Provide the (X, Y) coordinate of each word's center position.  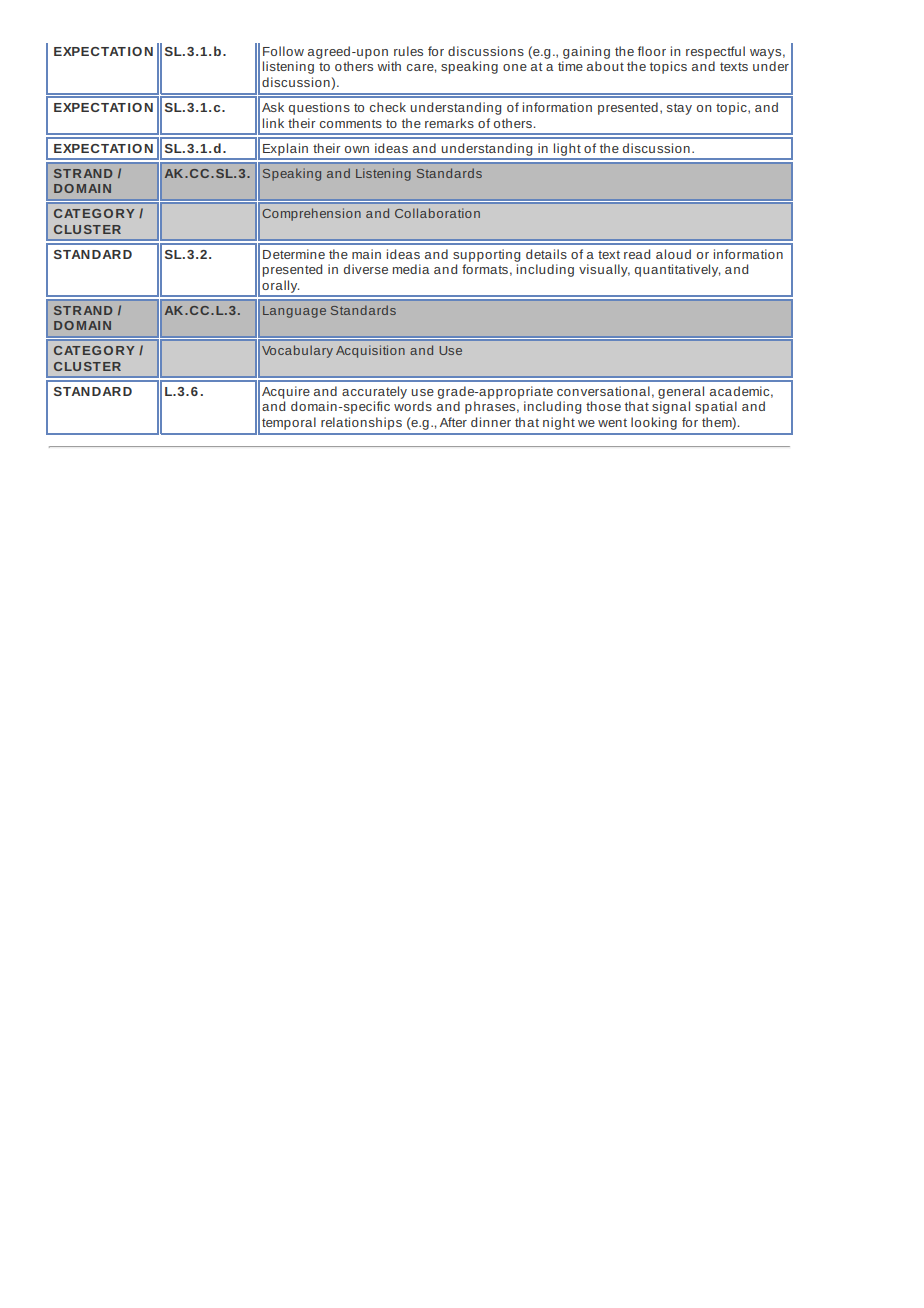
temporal (289, 423)
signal (671, 407)
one (515, 67)
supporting (486, 255)
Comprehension (311, 214)
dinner (491, 422)
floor (652, 51)
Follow (283, 51)
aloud (673, 254)
